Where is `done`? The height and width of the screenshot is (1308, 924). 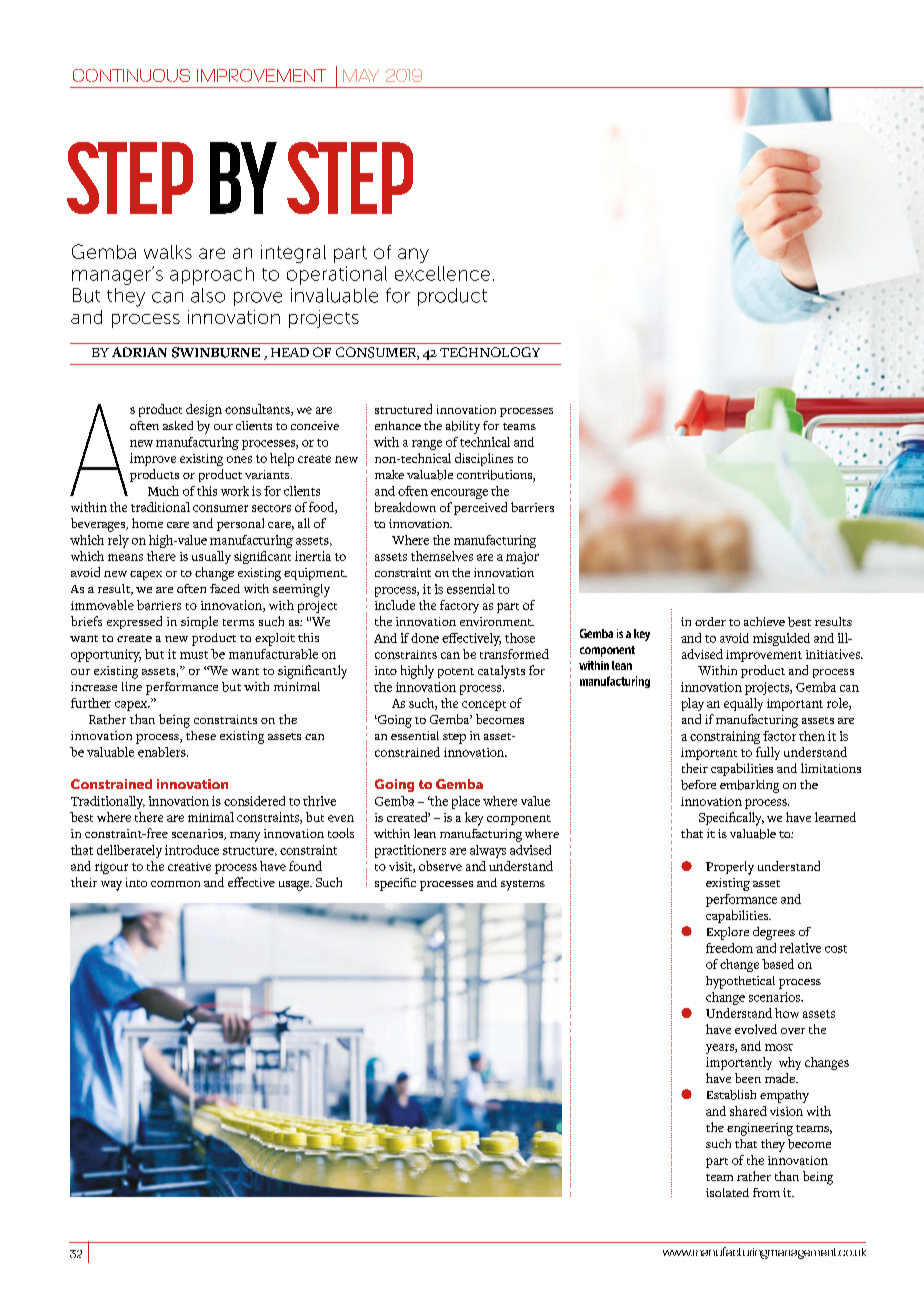 done is located at coordinates (425, 638).
